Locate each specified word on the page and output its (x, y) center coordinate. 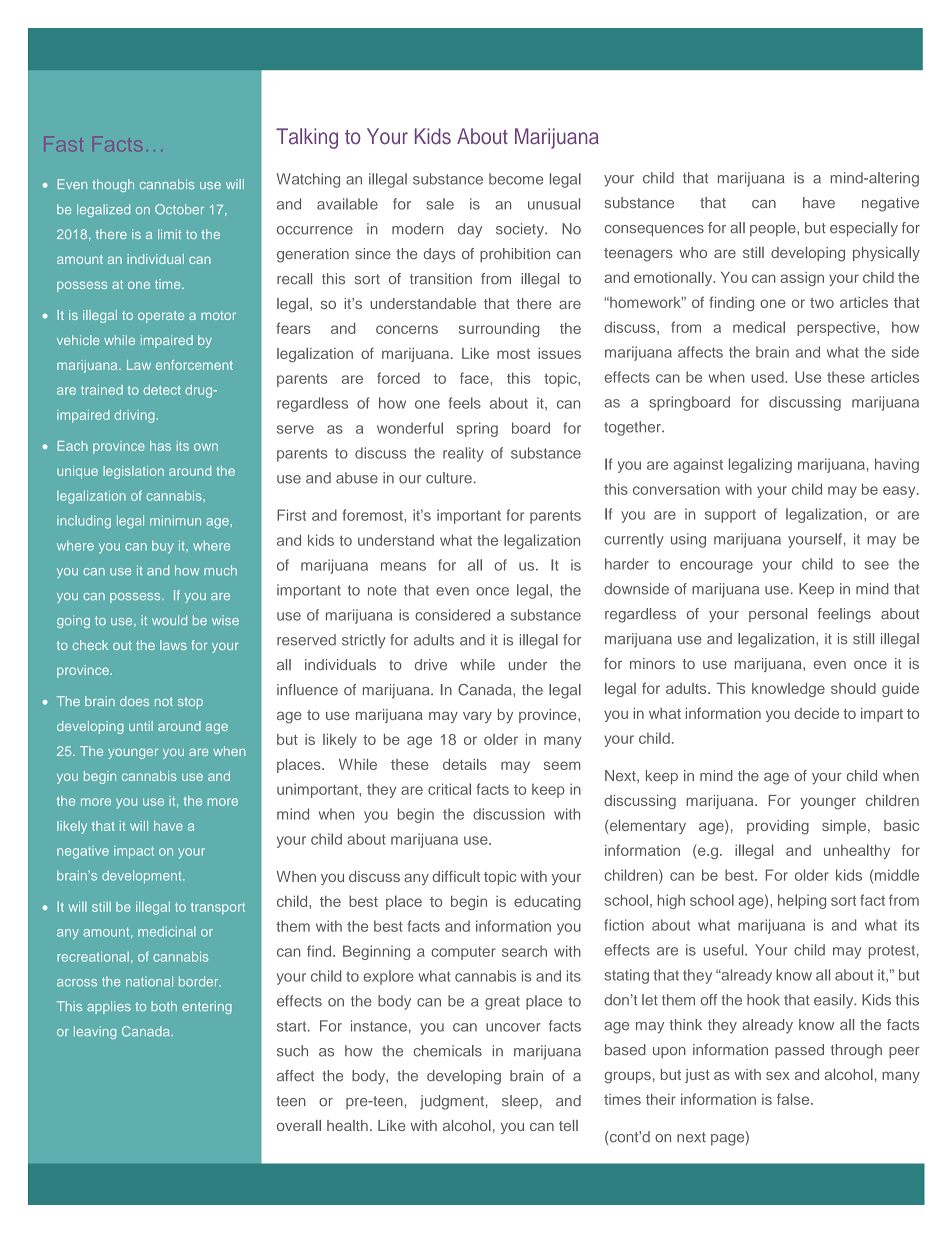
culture (449, 478)
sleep (520, 1102)
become (516, 179)
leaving (95, 1032)
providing (778, 827)
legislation (133, 472)
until (141, 726)
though (113, 185)
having (897, 465)
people (774, 229)
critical (449, 789)
